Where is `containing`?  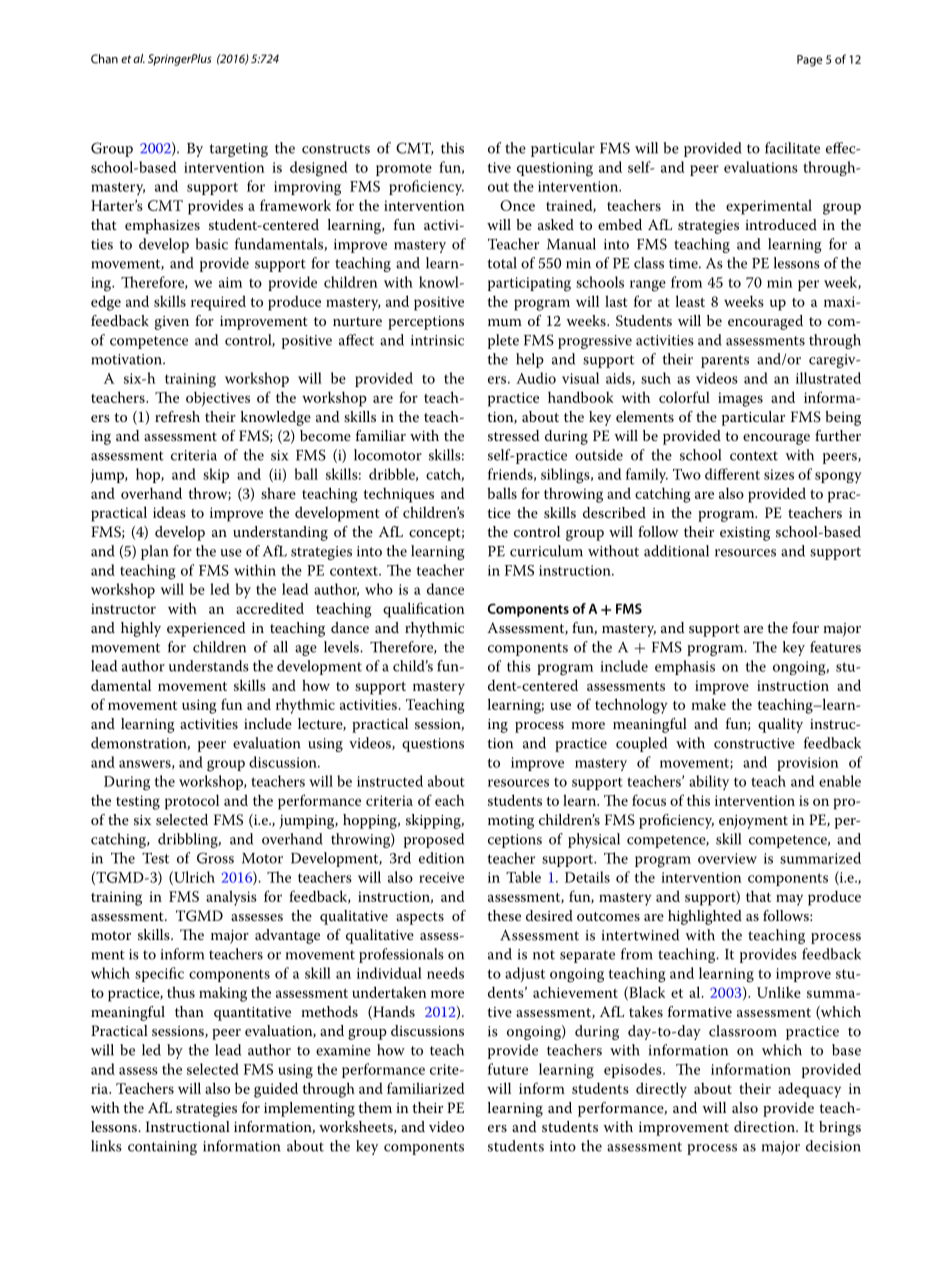 containing is located at coordinates (162, 1148).
